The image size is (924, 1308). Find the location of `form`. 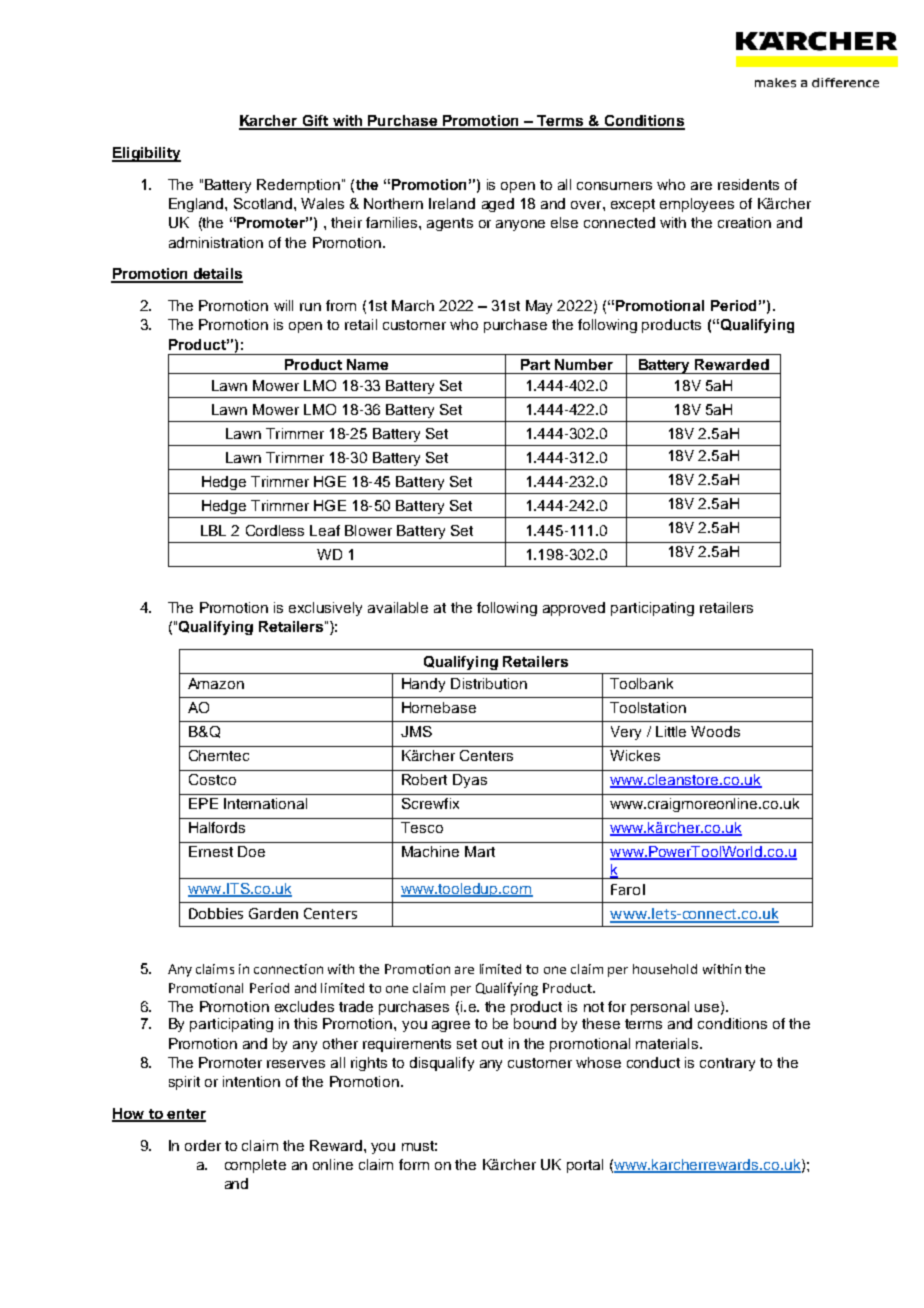

form is located at coordinates (414, 1164).
